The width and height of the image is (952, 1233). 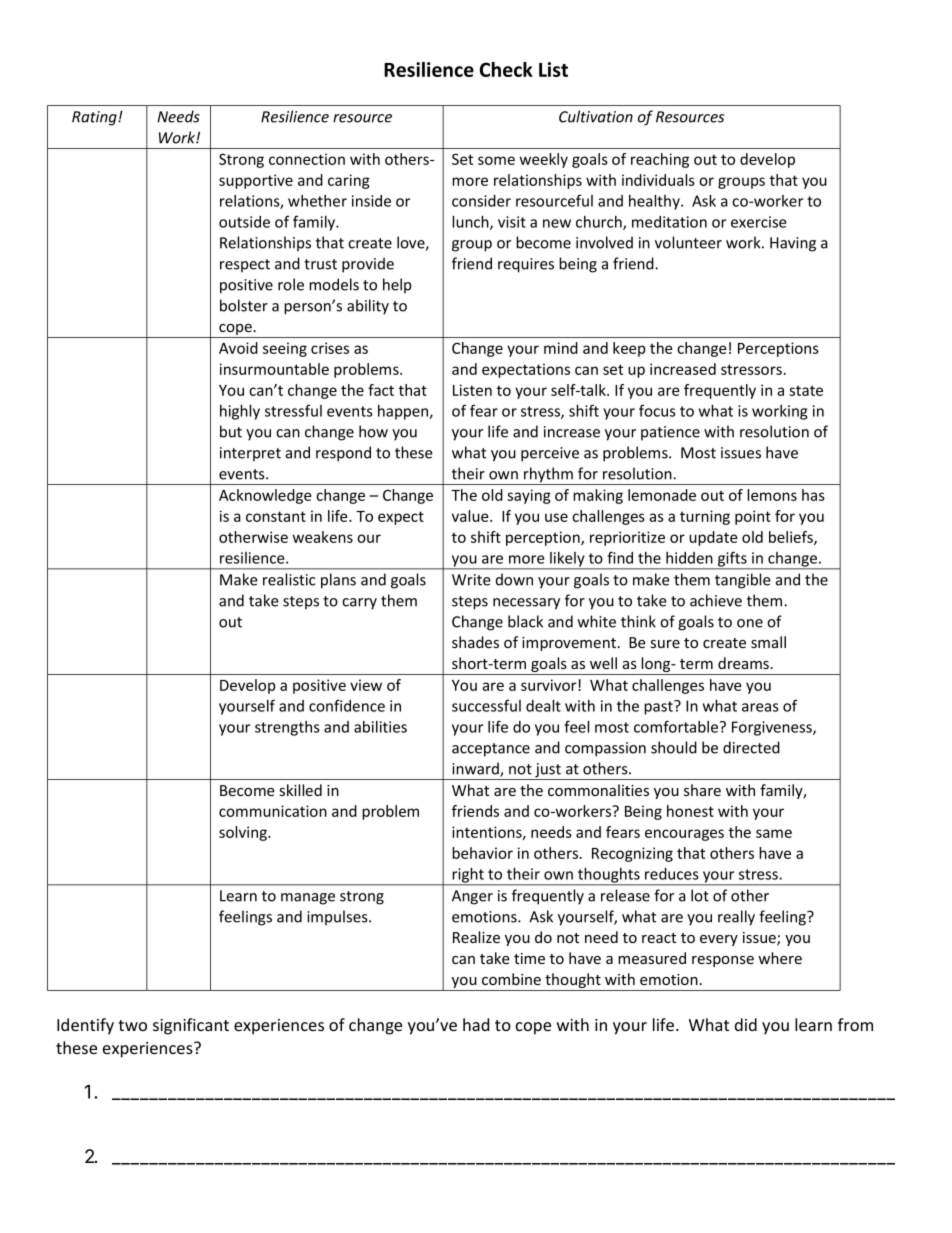 What do you see at coordinates (511, 979) in the image?
I see `combine` at bounding box center [511, 979].
